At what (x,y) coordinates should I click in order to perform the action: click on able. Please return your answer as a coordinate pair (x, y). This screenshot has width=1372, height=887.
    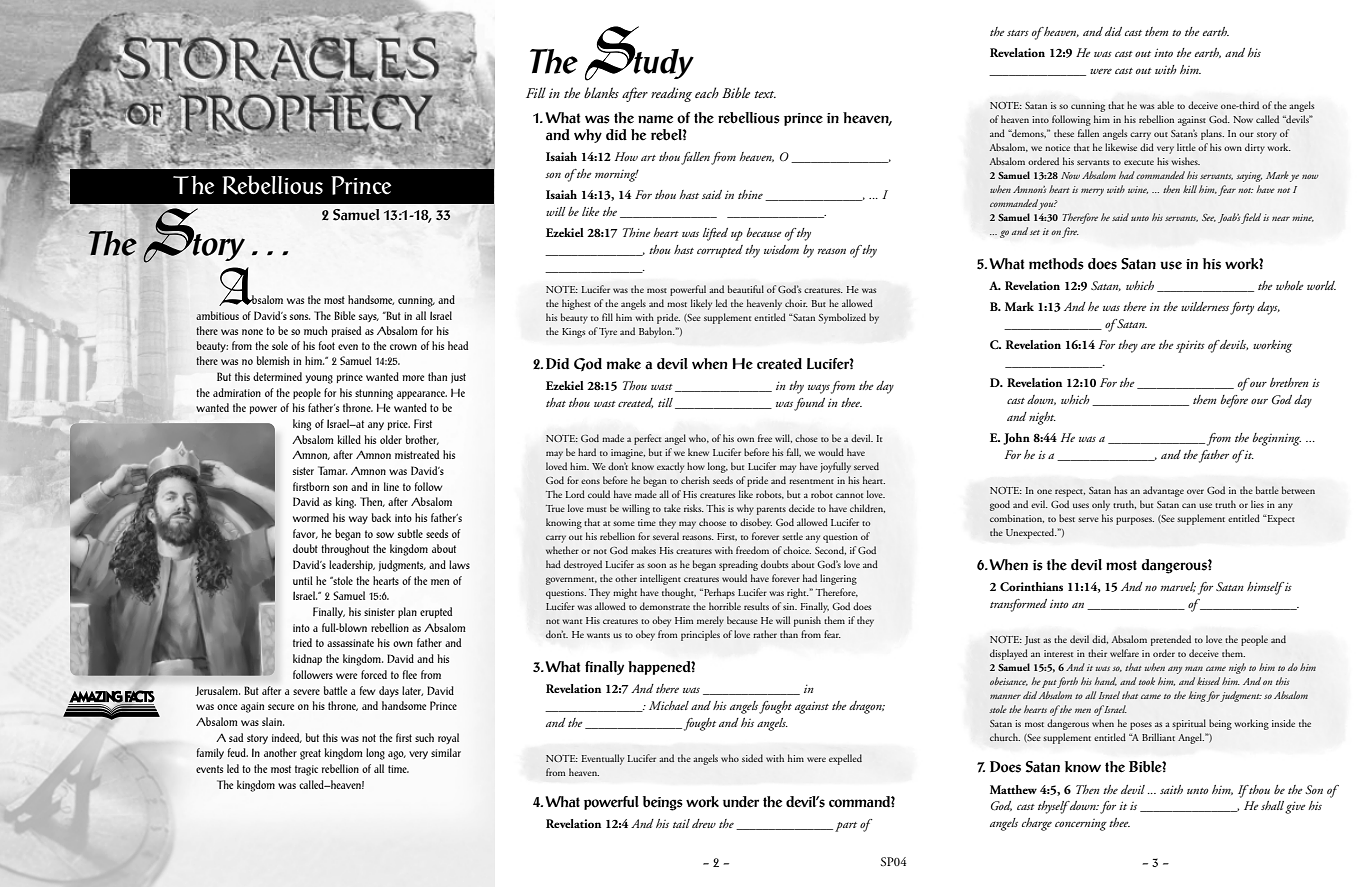
    Looking at the image, I should click on (1165, 105).
